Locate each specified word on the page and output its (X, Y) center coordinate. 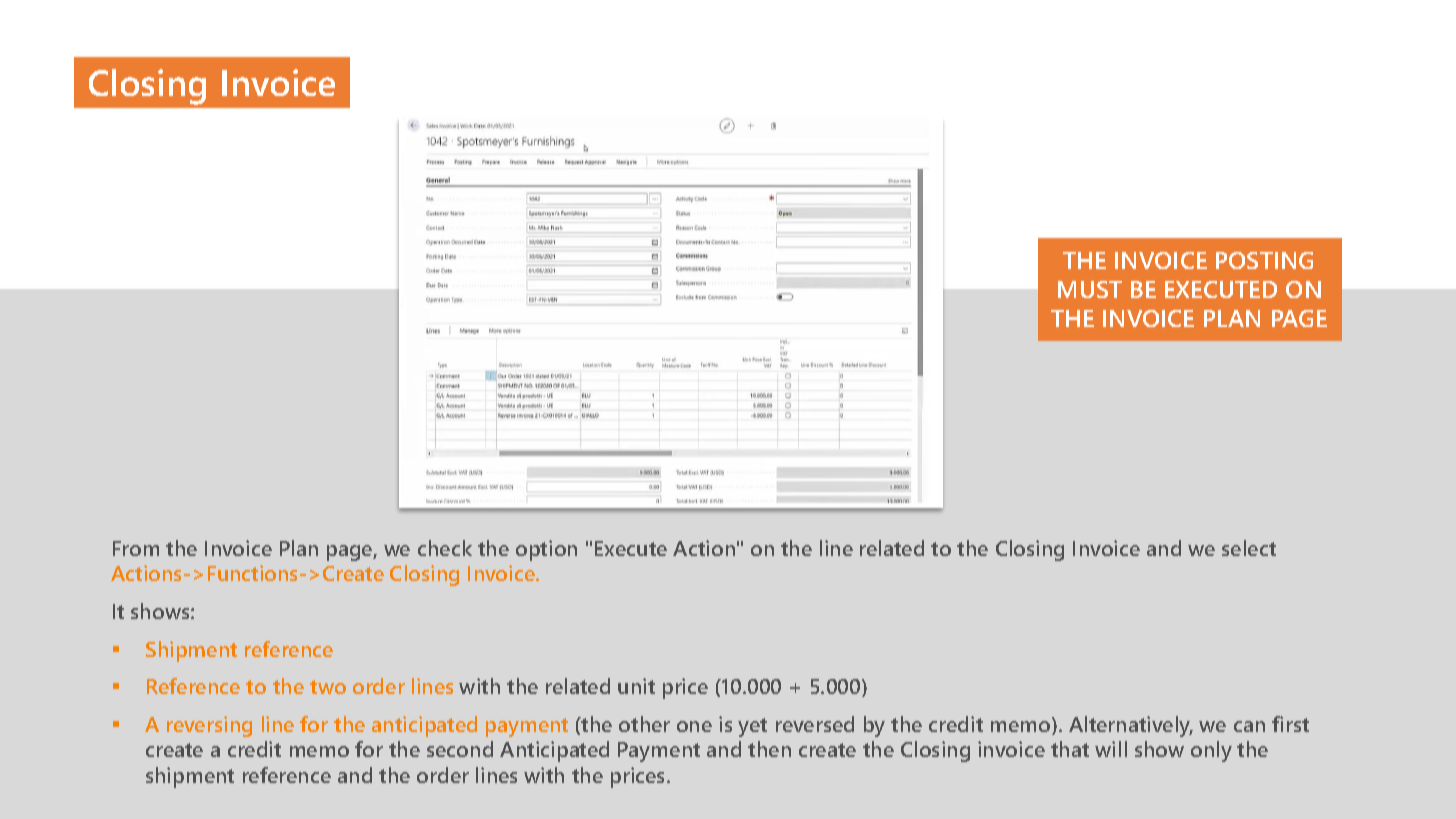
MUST (1090, 289)
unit (636, 686)
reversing (209, 726)
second (460, 749)
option (546, 550)
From (136, 548)
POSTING (1264, 260)
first (1290, 724)
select (1249, 548)
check (445, 548)
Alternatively (1131, 726)
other (644, 724)
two (328, 687)
